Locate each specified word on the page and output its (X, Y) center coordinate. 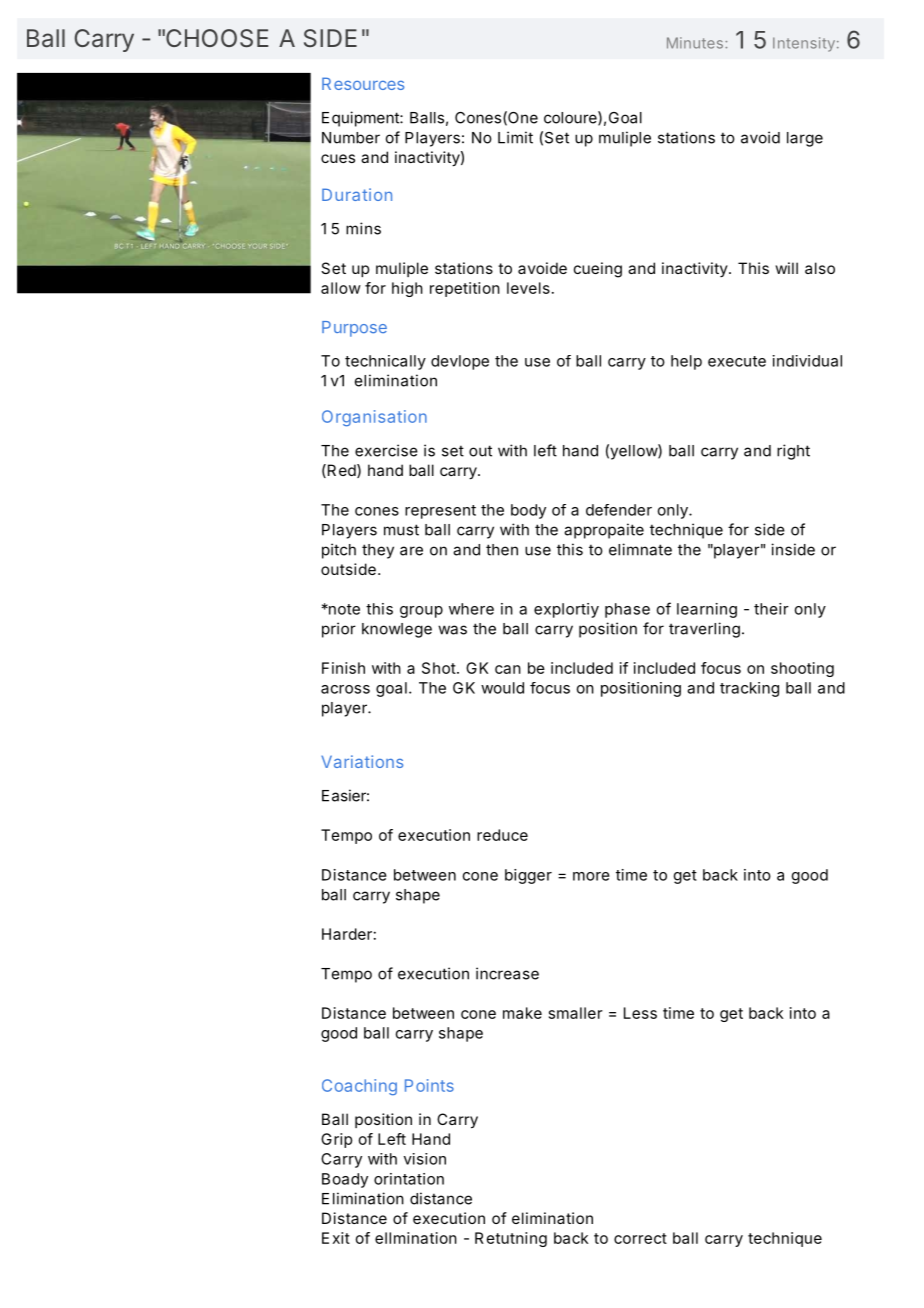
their (771, 609)
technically (385, 362)
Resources (363, 83)
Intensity (804, 44)
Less (640, 1013)
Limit (515, 137)
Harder (347, 934)
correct (640, 1238)
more (591, 876)
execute (737, 361)
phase (627, 610)
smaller (576, 1013)
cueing (598, 270)
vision (425, 1159)
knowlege (397, 630)
